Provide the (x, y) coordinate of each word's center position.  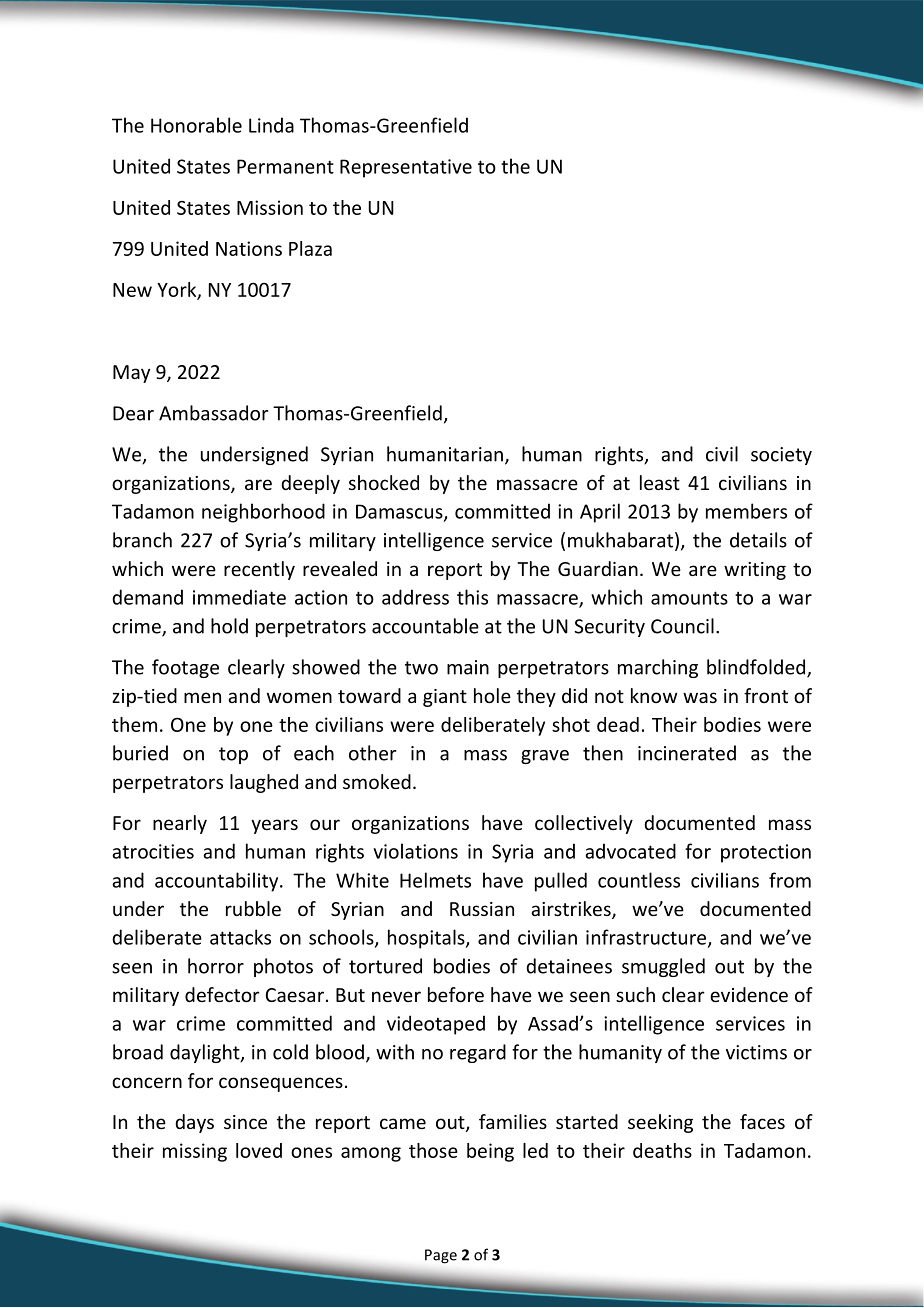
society (781, 456)
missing (195, 1152)
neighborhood (263, 513)
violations (415, 851)
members (746, 511)
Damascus (400, 512)
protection (766, 853)
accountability (218, 882)
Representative (406, 168)
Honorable (196, 125)
